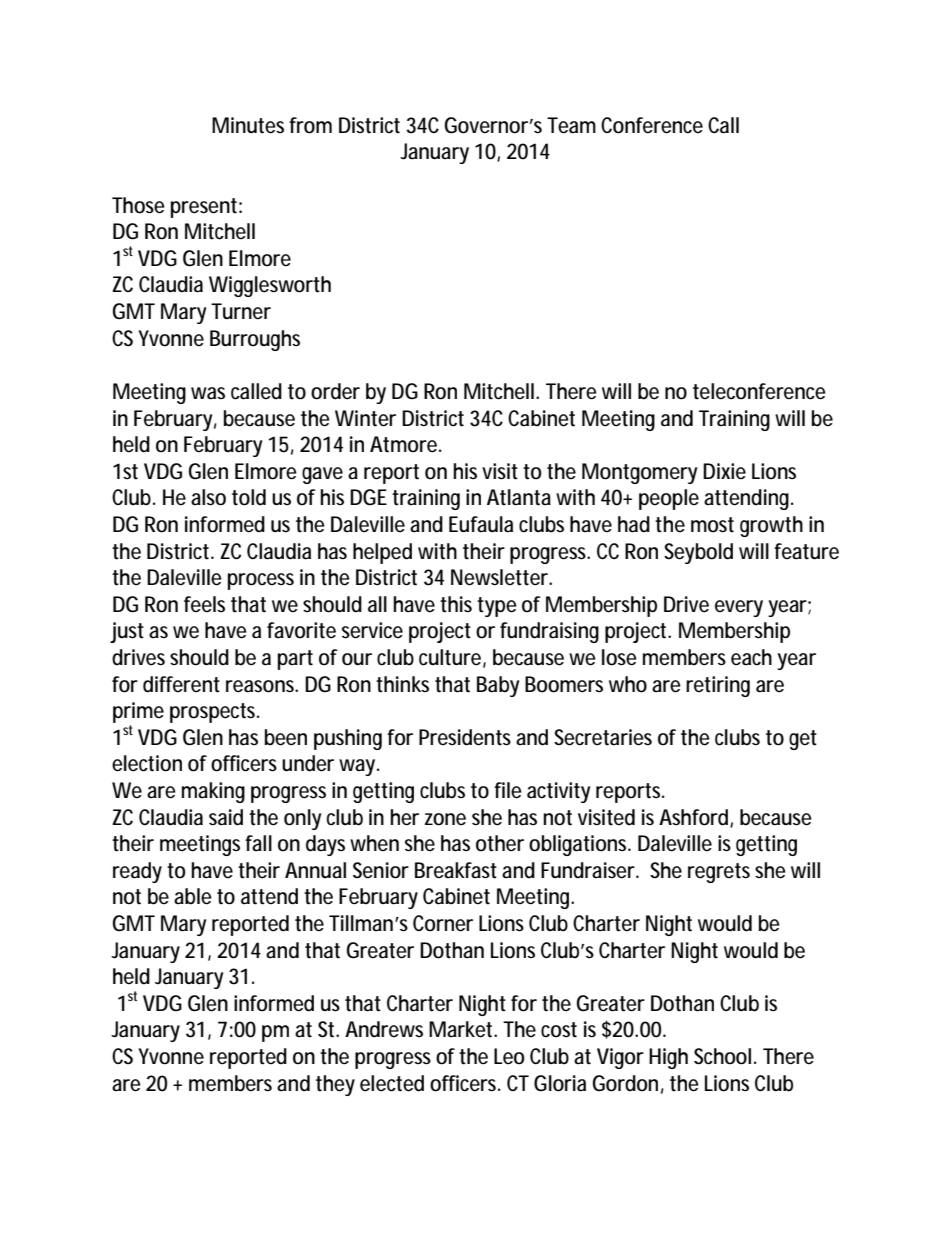 Image resolution: width=952 pixels, height=1233 pixels. Describe the element at coordinates (739, 608) in the screenshot. I see `every` at that location.
